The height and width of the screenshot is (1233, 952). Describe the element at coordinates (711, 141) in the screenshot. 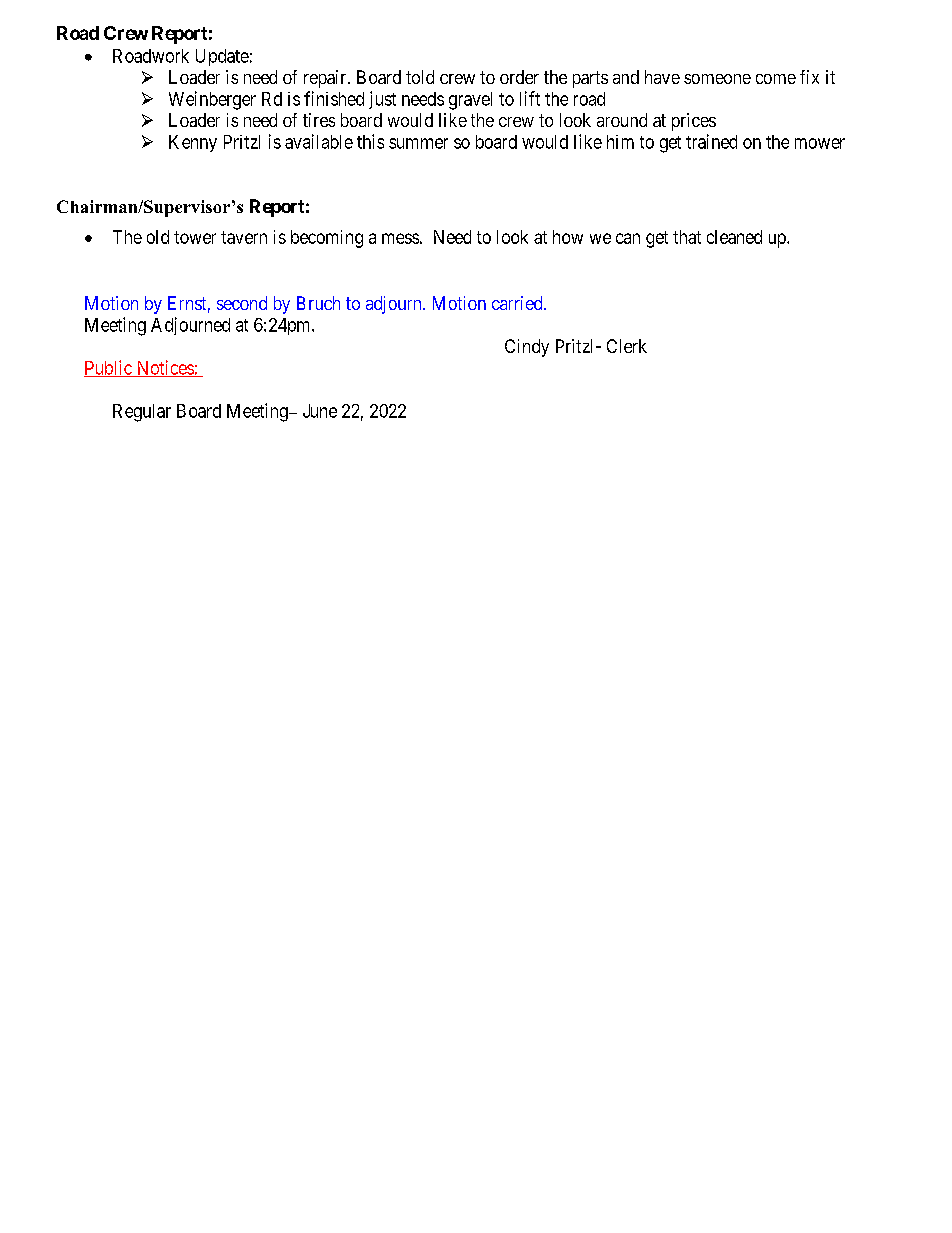

I see `trained` at that location.
